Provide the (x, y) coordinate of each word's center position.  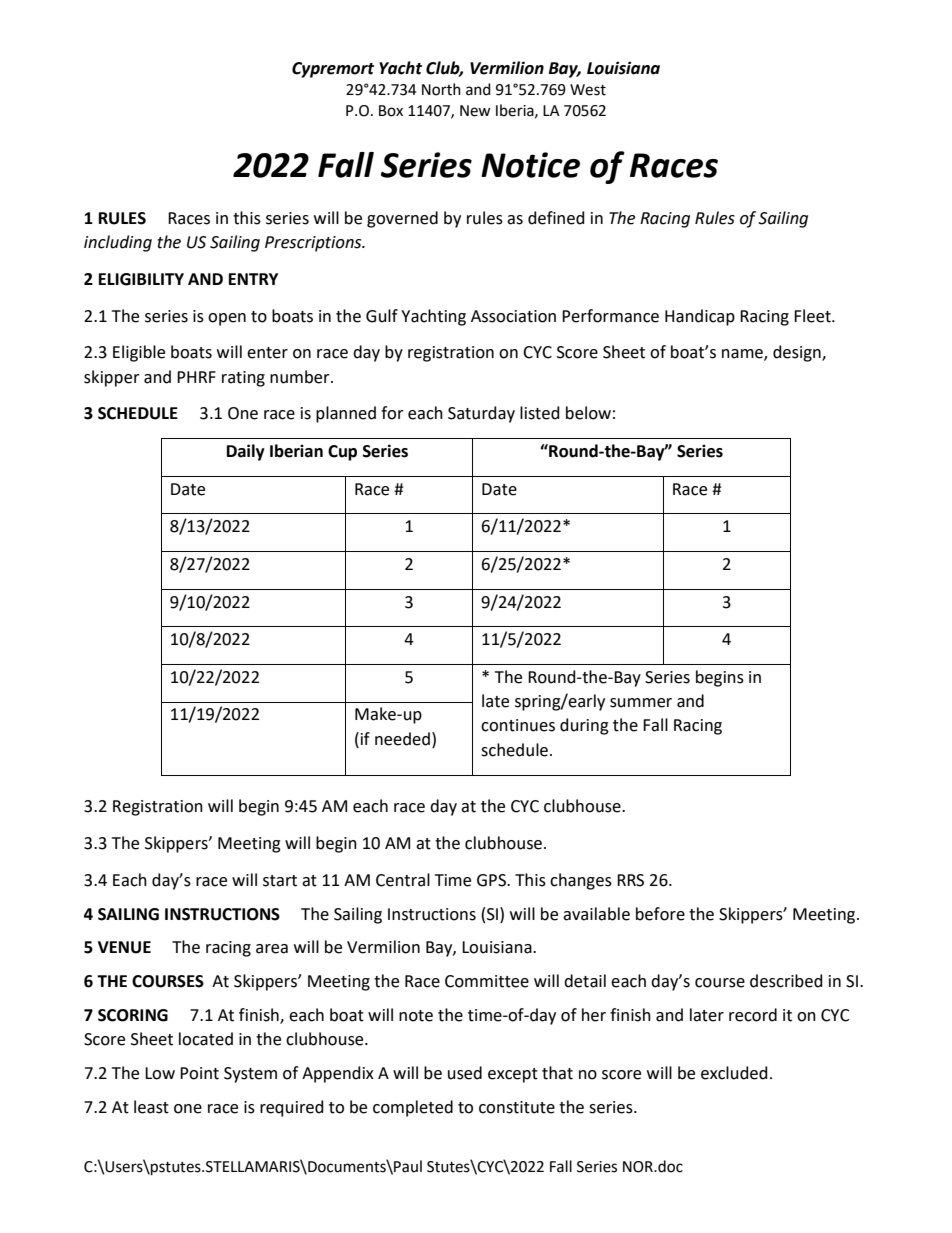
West (588, 90)
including (118, 243)
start (280, 881)
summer (641, 703)
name (743, 355)
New (475, 111)
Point (199, 1073)
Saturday (481, 414)
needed (402, 739)
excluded (734, 1073)
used (465, 1073)
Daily (246, 452)
